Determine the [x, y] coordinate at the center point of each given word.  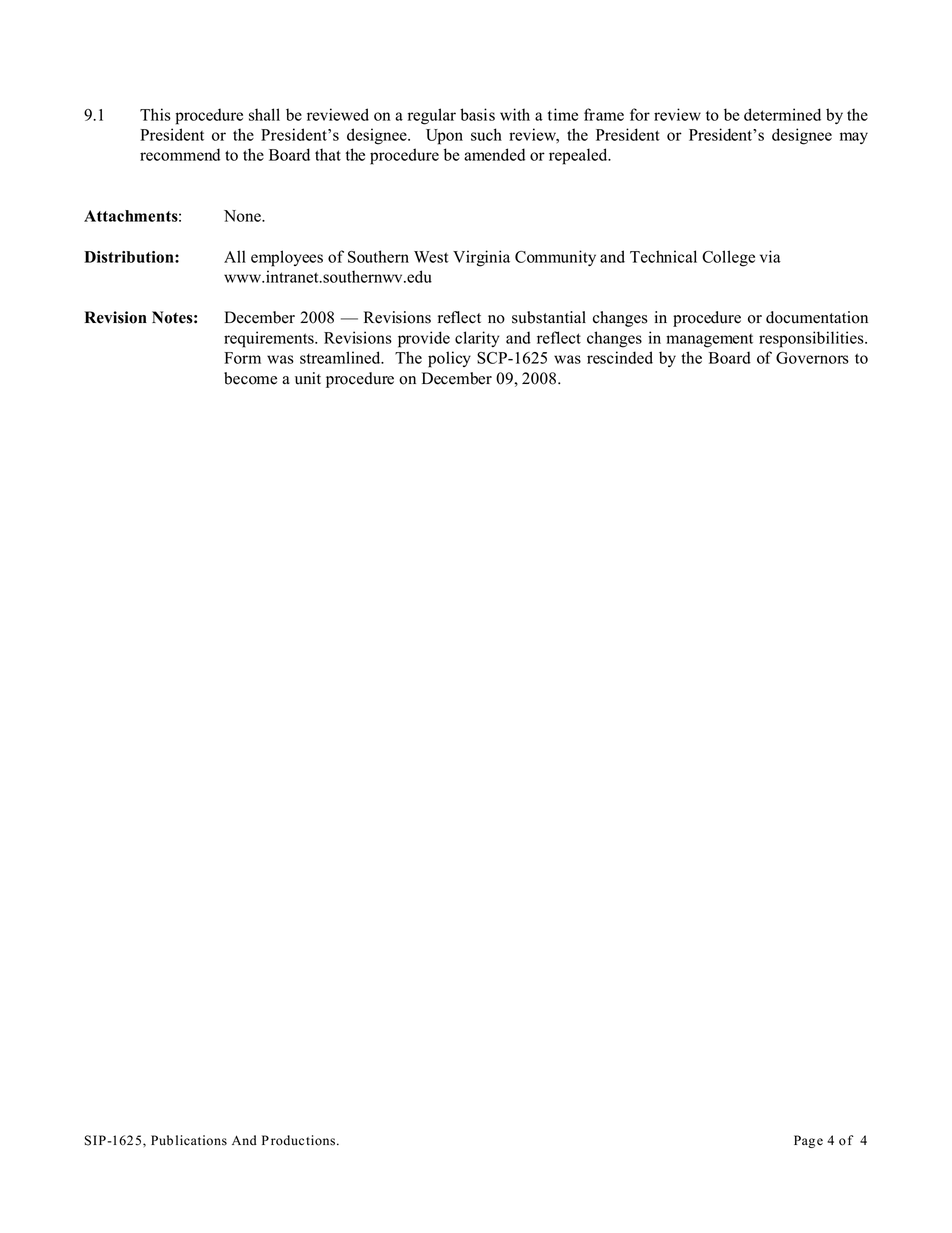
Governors [812, 358]
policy [449, 359]
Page [808, 1141]
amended [494, 154]
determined [782, 114]
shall [264, 114]
